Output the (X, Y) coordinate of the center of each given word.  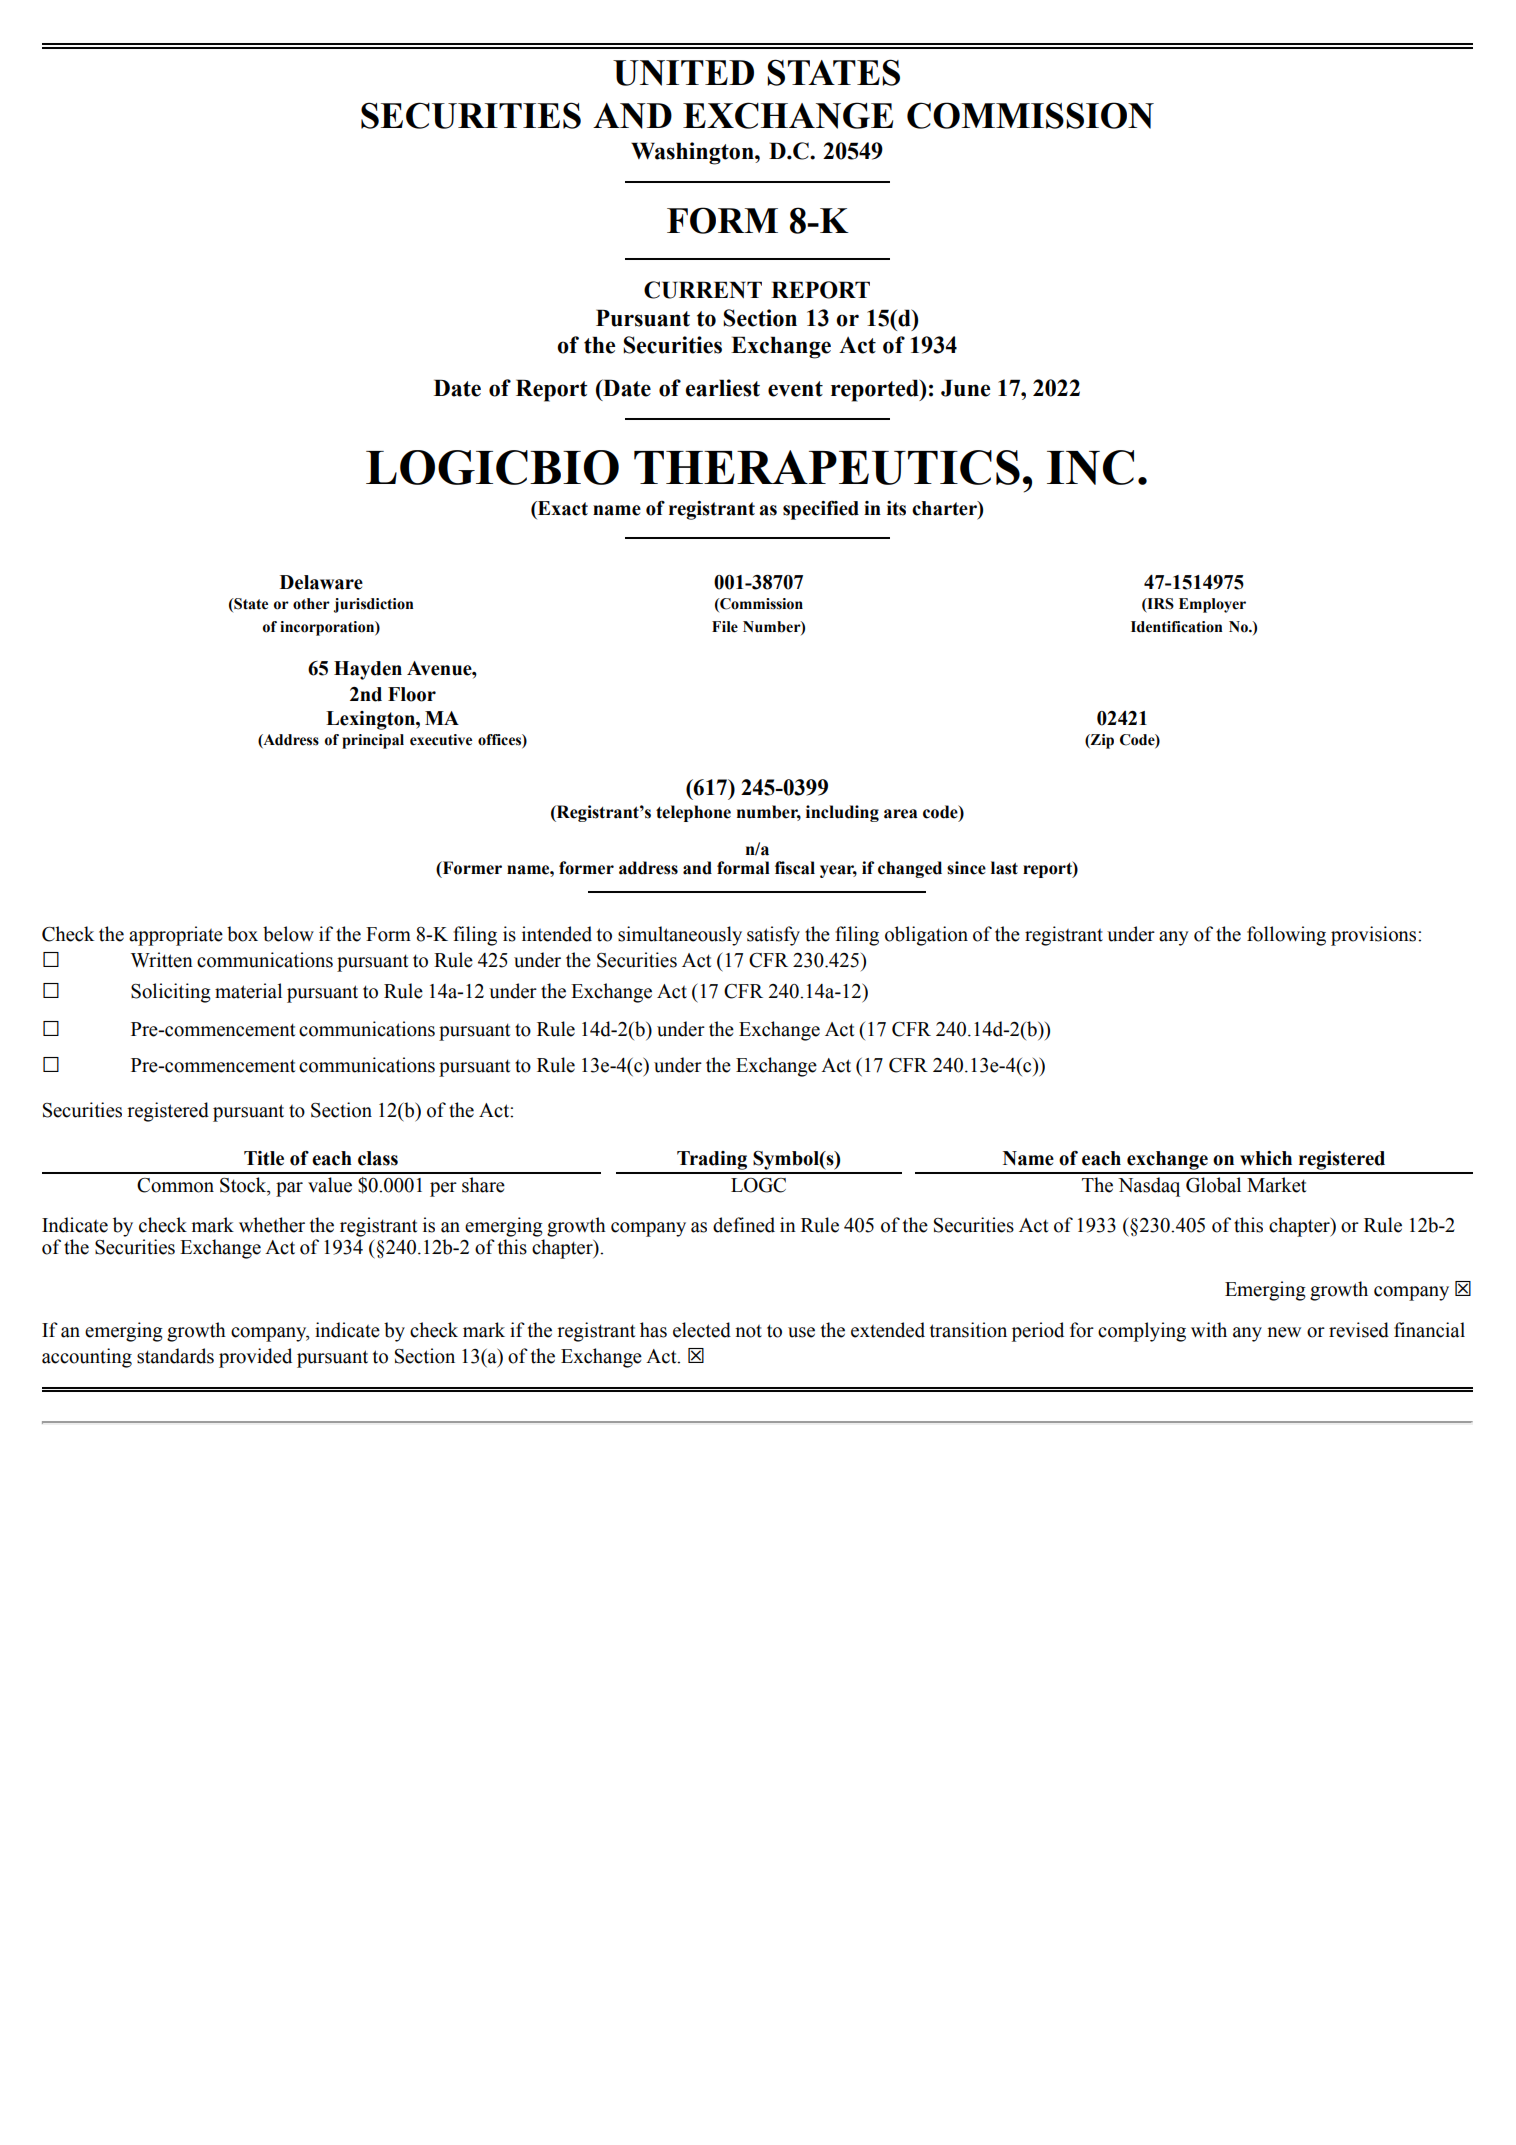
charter (945, 509)
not (748, 1331)
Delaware (321, 582)
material (248, 991)
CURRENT (703, 290)
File (725, 627)
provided (255, 1358)
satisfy (773, 936)
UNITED (683, 73)
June (966, 388)
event (795, 389)
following (1286, 936)
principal (373, 741)
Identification (1177, 627)
